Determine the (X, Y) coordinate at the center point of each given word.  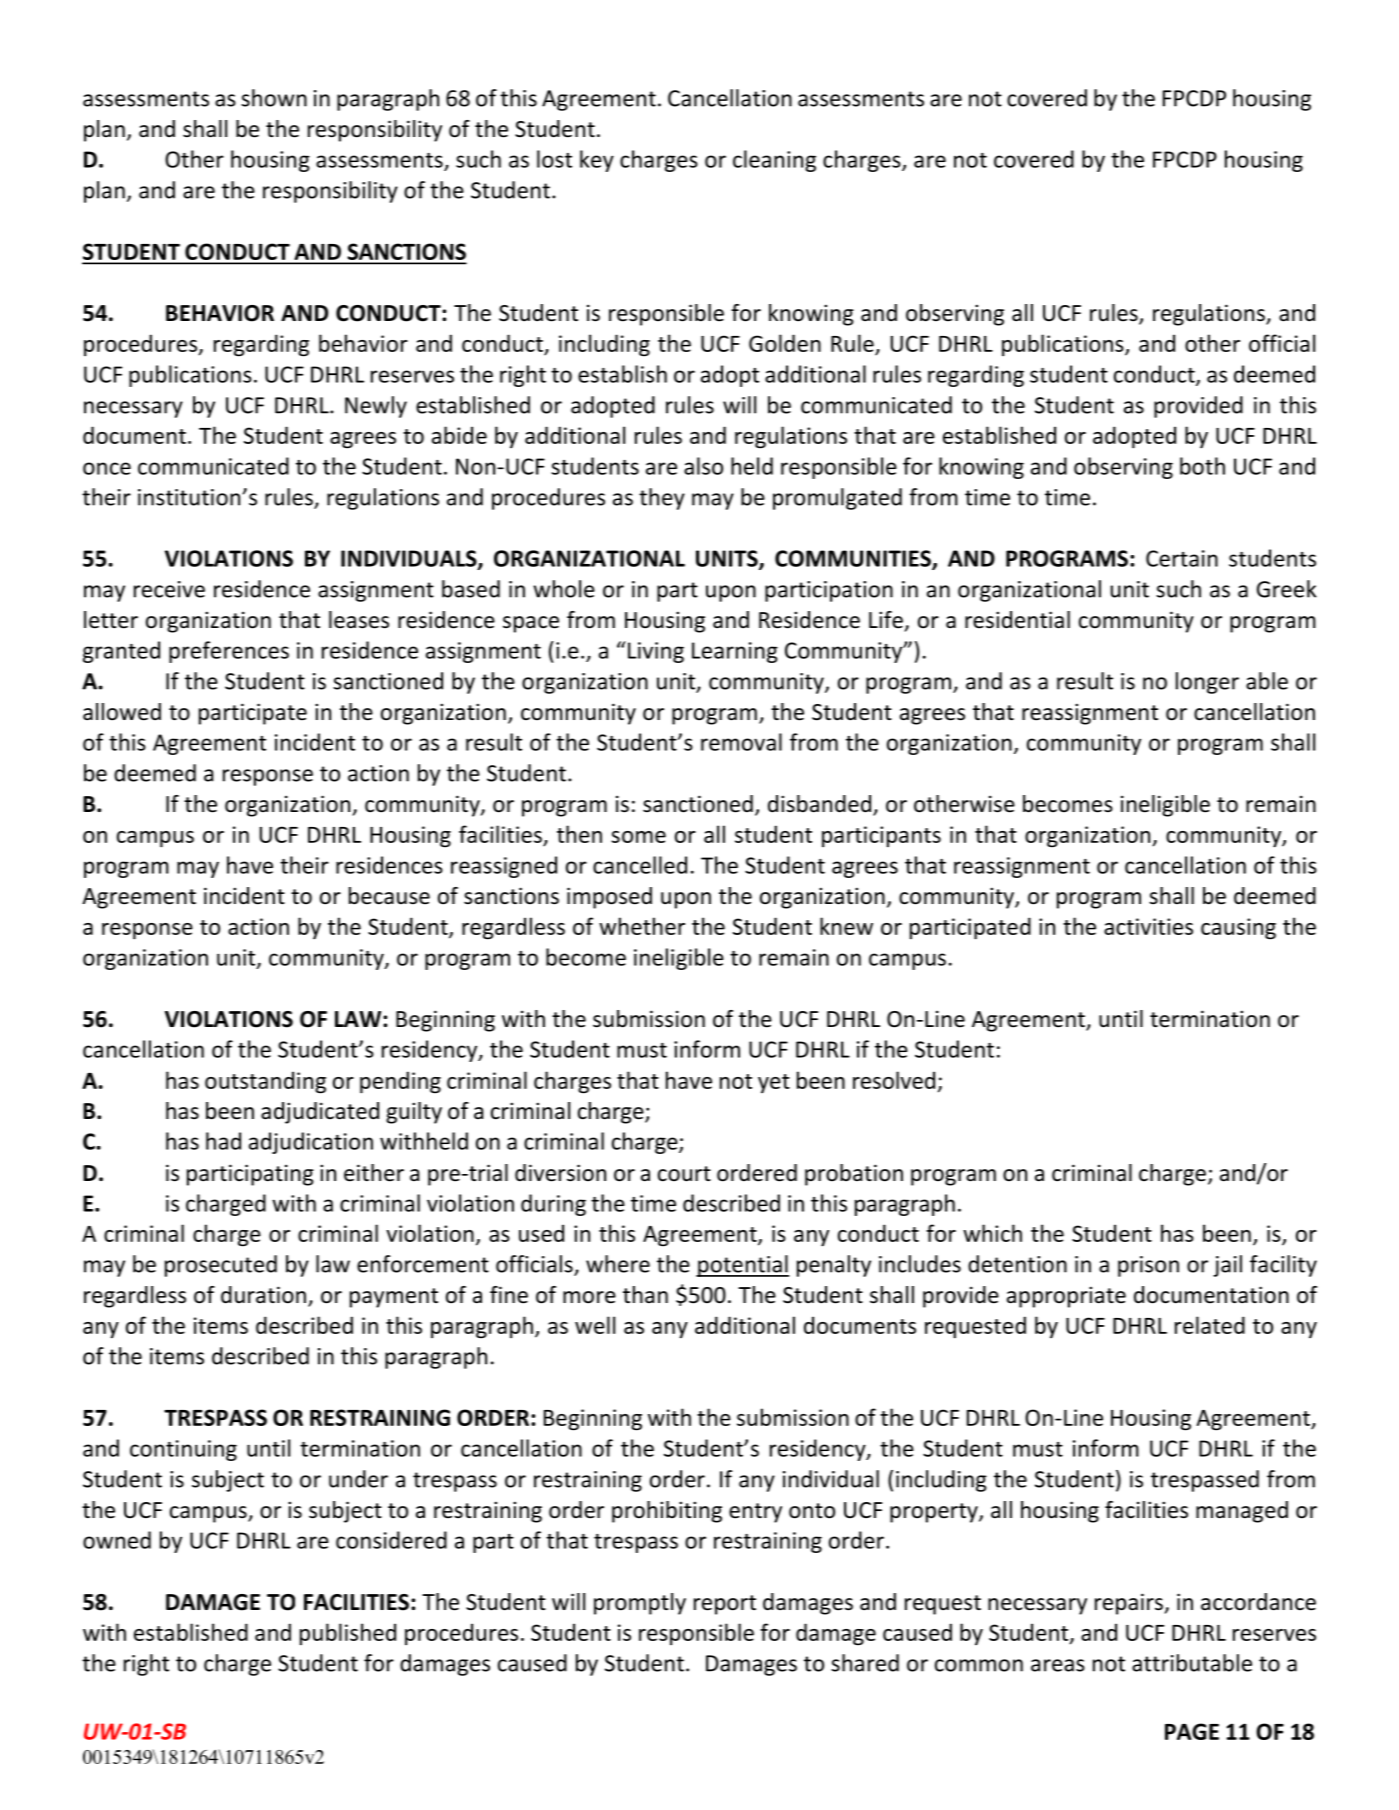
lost (554, 159)
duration (263, 1295)
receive (169, 589)
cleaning (774, 161)
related (1210, 1325)
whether (642, 926)
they (662, 499)
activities (1148, 926)
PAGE (1192, 1731)
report (725, 1605)
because (389, 896)
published (348, 1634)
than (645, 1294)
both (1202, 466)
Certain (1182, 558)
